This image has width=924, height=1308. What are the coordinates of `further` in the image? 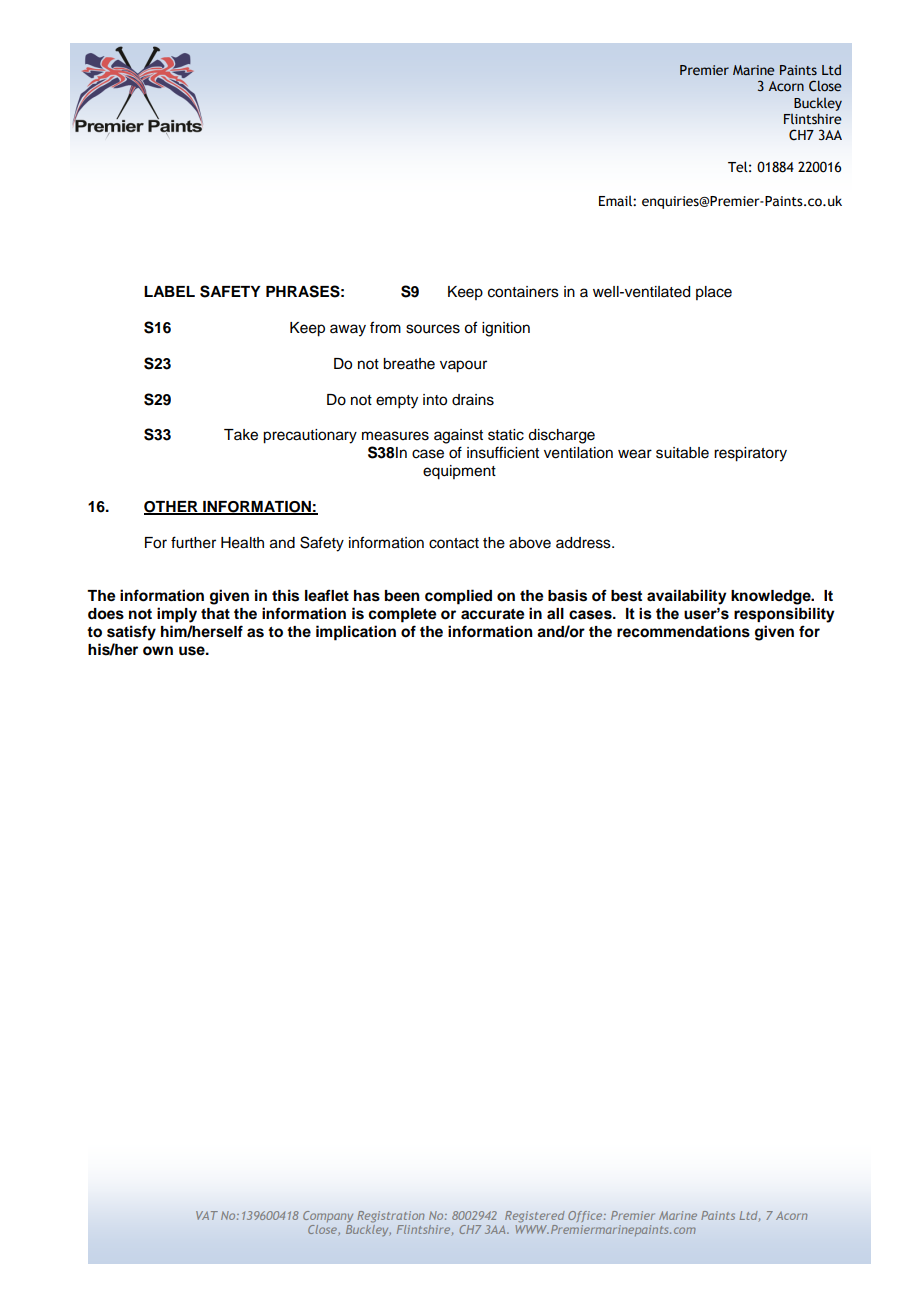 It's located at (193, 542).
